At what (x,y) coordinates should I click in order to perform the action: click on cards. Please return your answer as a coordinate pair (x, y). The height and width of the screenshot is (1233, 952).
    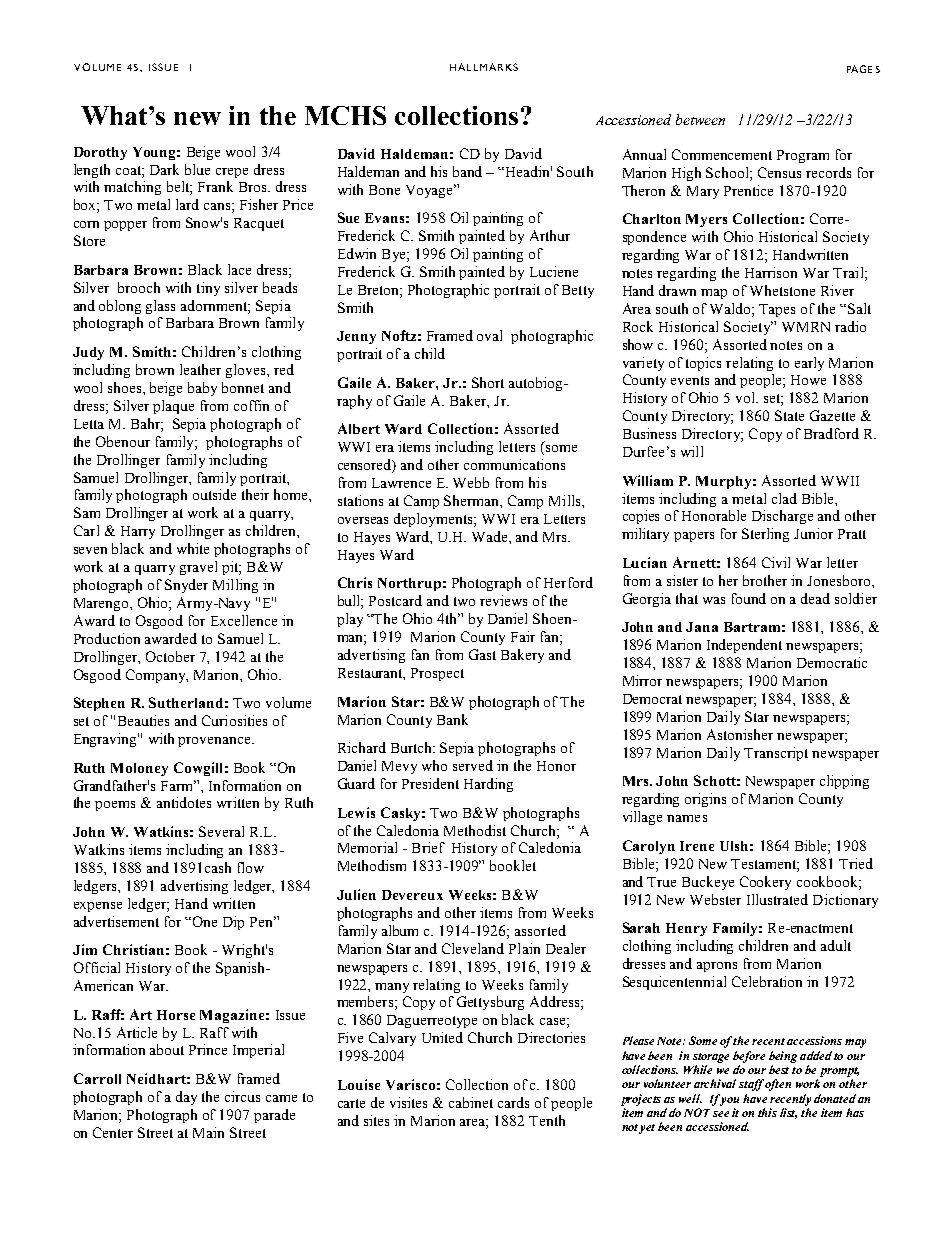
    Looking at the image, I should click on (513, 1102).
